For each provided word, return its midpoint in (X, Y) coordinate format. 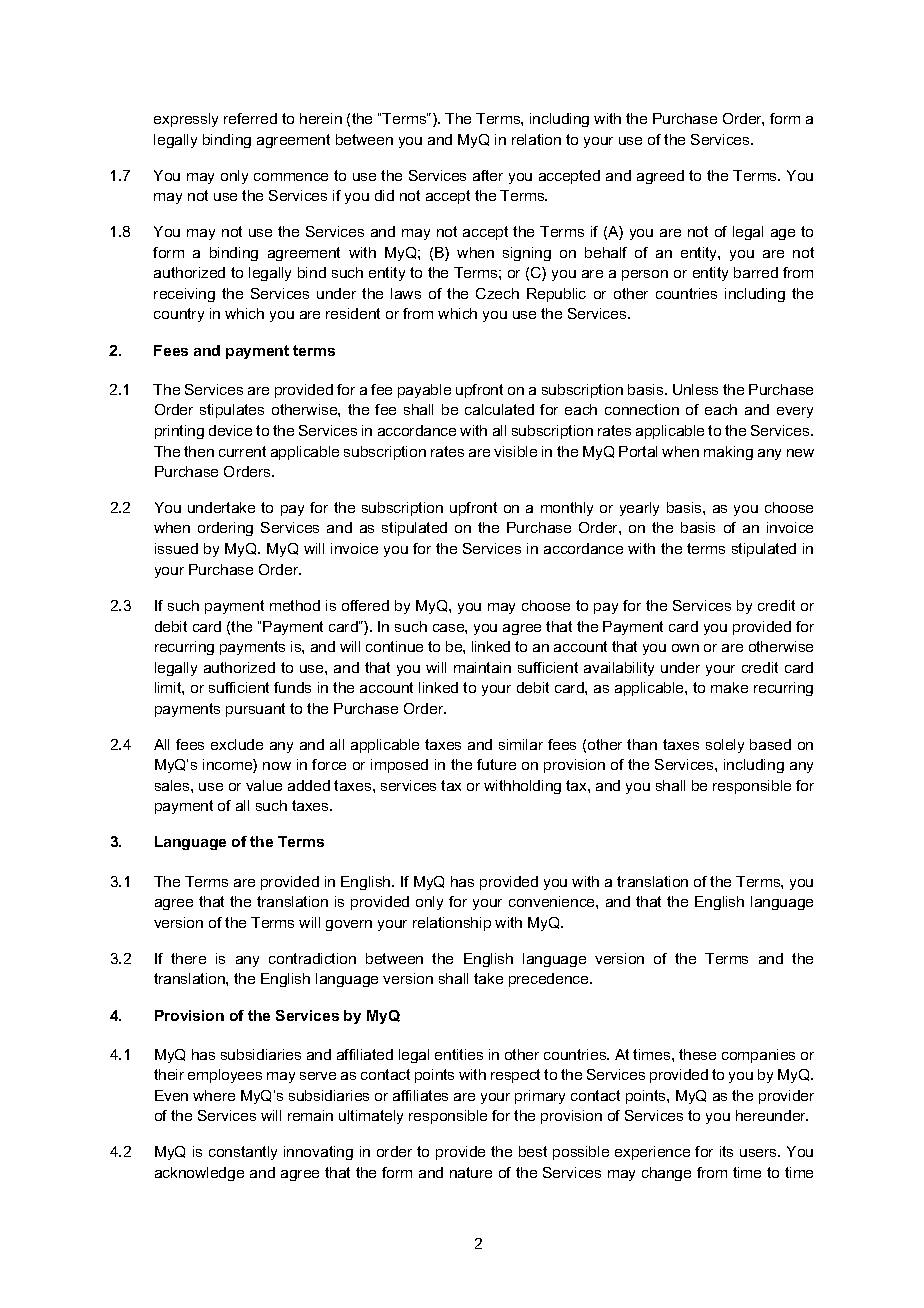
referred (250, 118)
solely (725, 746)
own (685, 648)
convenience (553, 901)
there (188, 958)
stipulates (232, 411)
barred (756, 272)
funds (292, 687)
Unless (695, 389)
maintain (482, 667)
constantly (243, 1153)
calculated (499, 409)
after (488, 175)
